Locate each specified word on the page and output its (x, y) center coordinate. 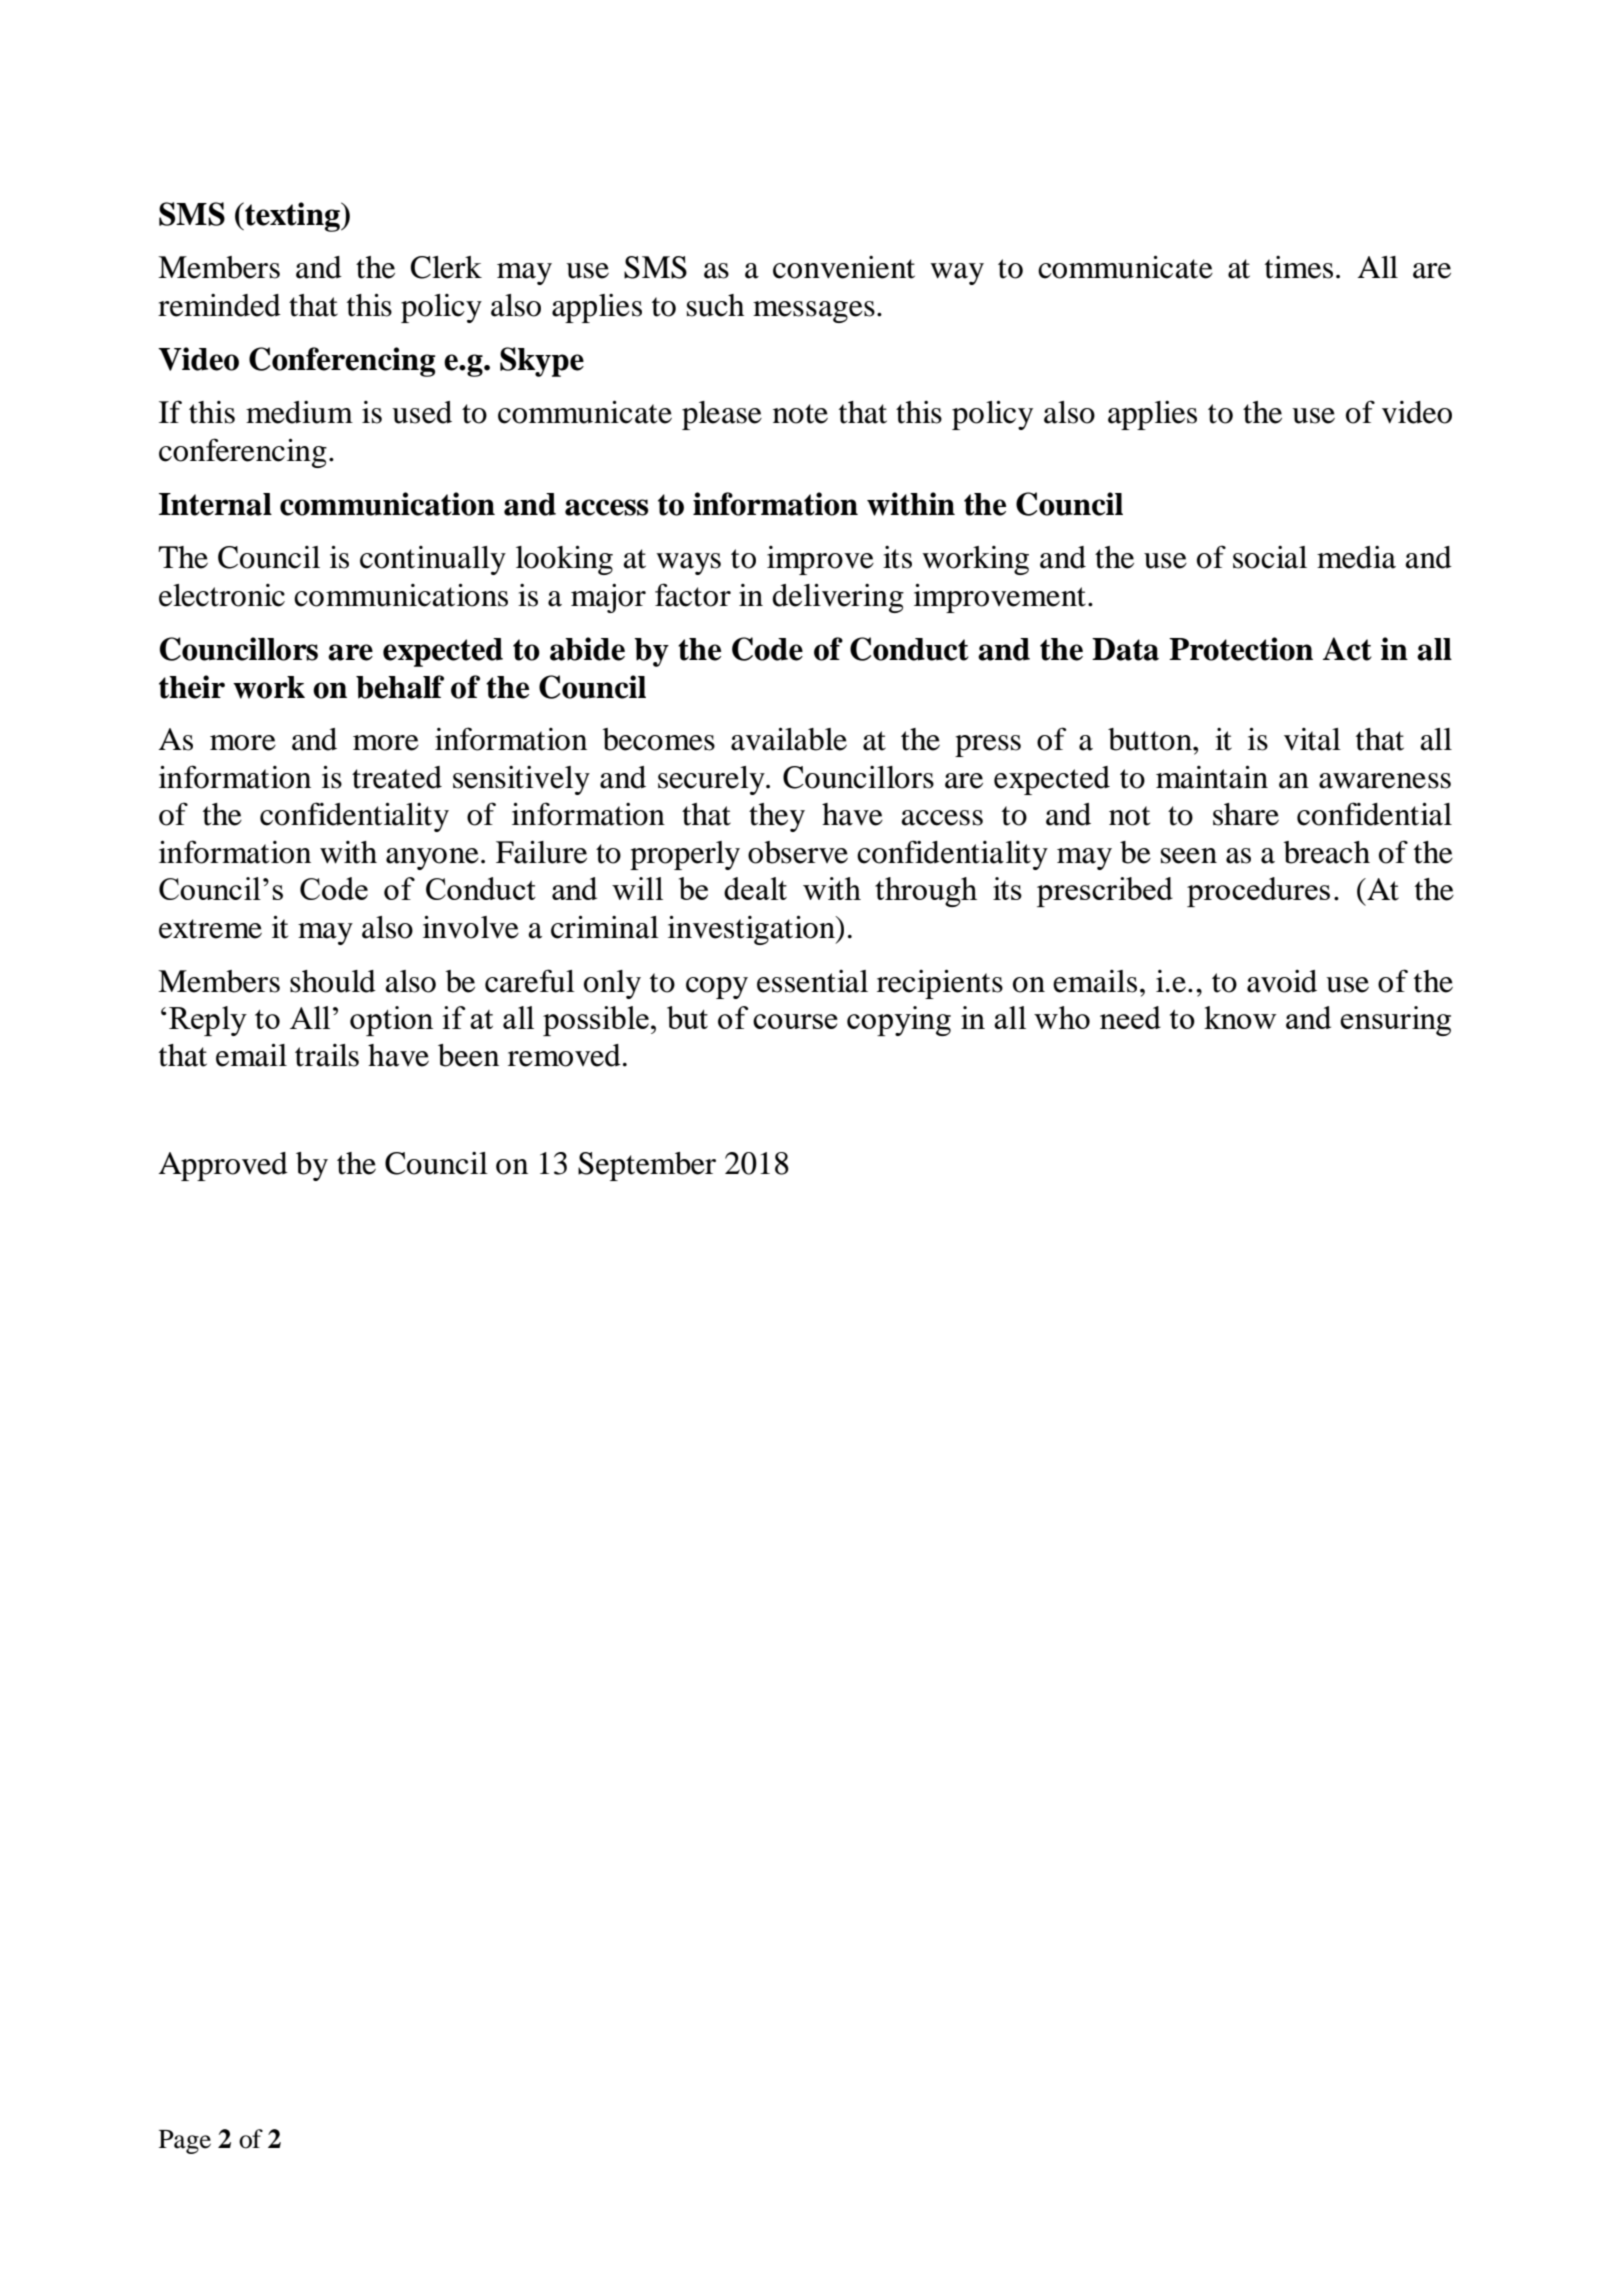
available (789, 739)
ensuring (1395, 1021)
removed (564, 1055)
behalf (400, 687)
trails (327, 1055)
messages (814, 312)
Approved (223, 1166)
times (1299, 267)
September (647, 1166)
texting (293, 217)
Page (185, 2142)
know (1240, 1017)
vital (1312, 739)
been (468, 1055)
